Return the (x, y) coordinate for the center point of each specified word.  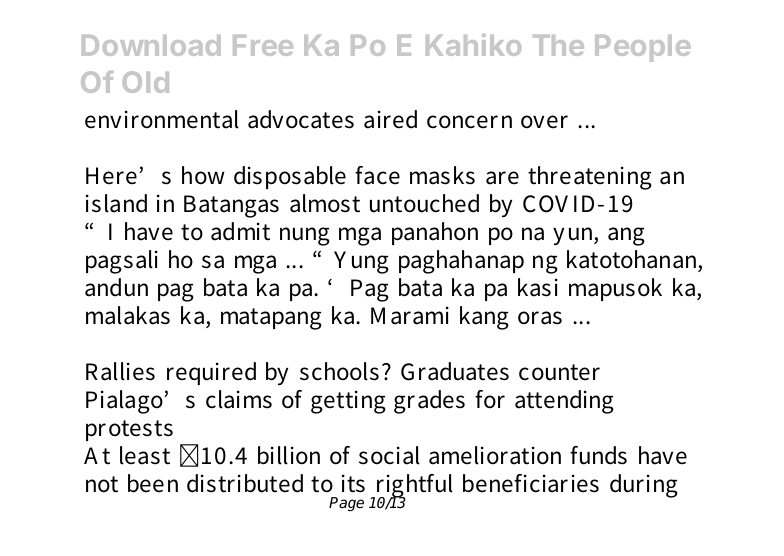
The (558, 45)
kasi (538, 287)
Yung (361, 262)
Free (263, 45)
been (153, 483)
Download (151, 45)
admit (240, 231)
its (353, 483)
